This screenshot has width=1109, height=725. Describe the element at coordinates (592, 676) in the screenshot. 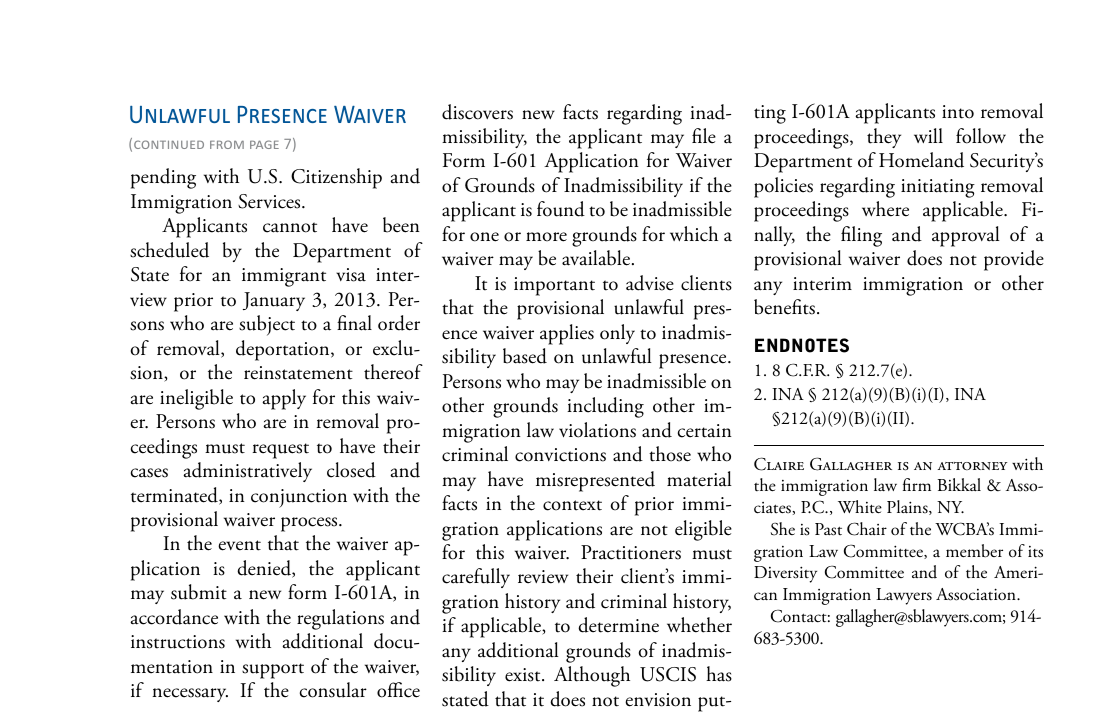

I see `Although` at that location.
